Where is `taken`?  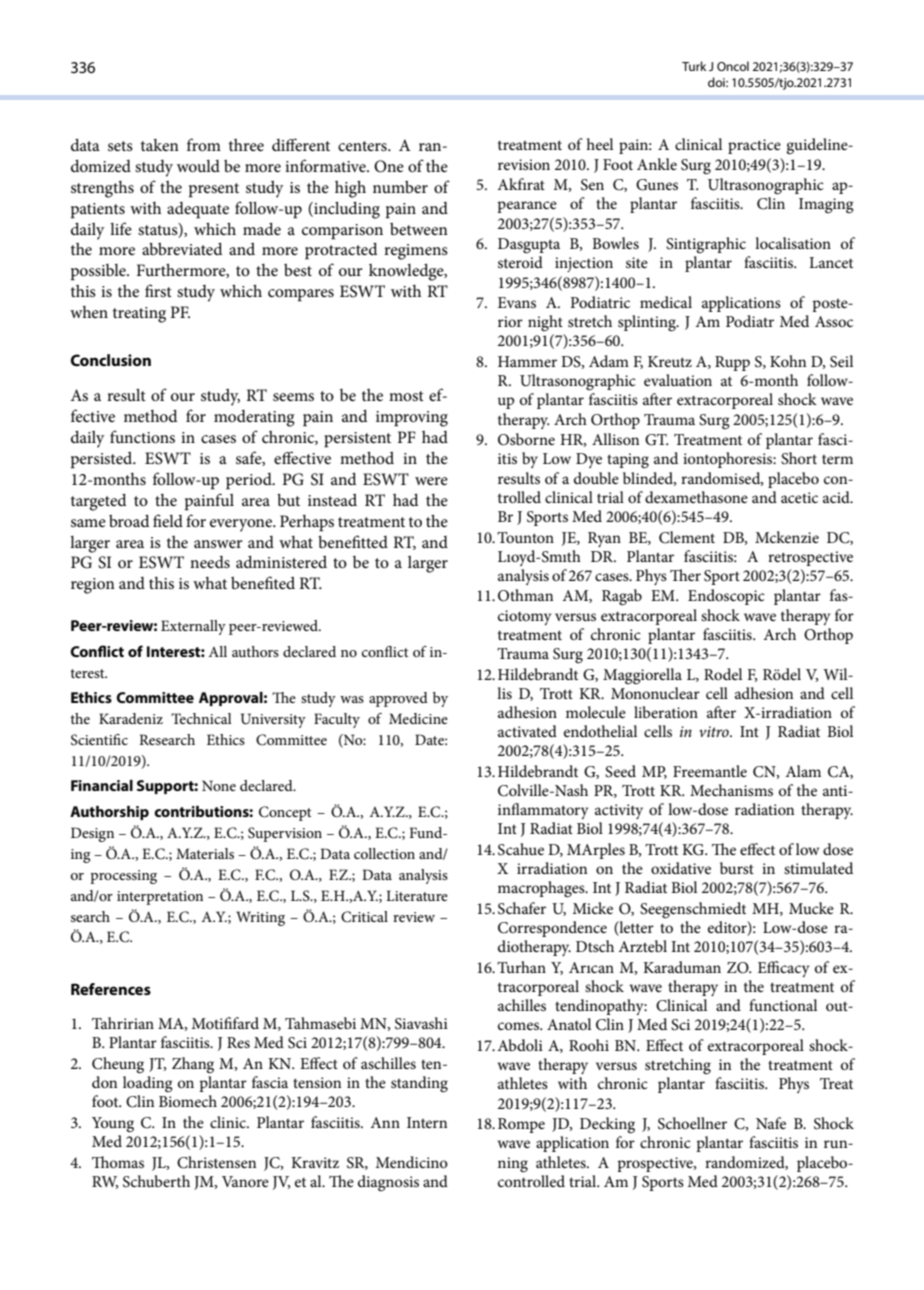 taken is located at coordinates (160, 145).
